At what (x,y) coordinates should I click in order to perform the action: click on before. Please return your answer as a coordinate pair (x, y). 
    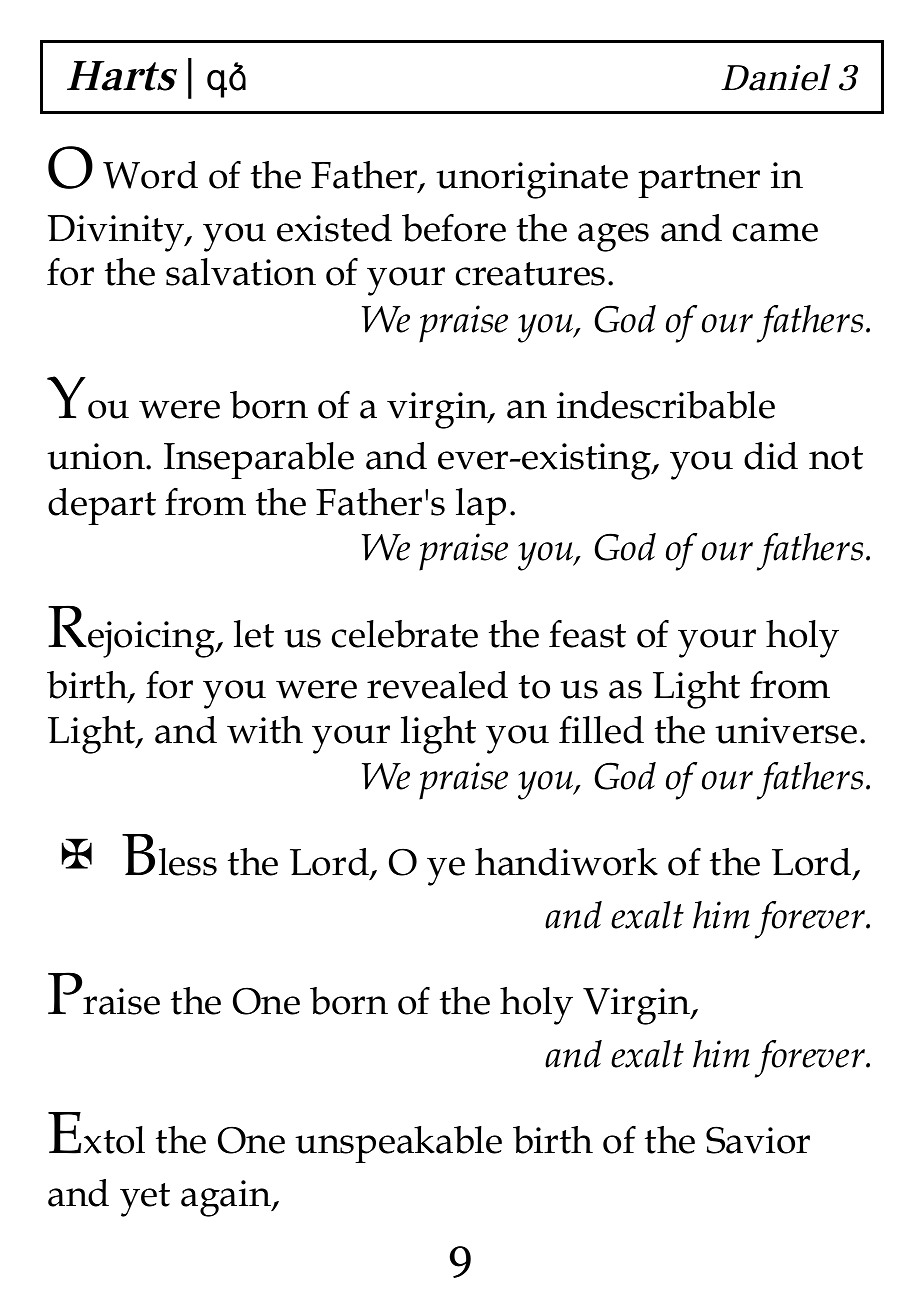
    Looking at the image, I should click on (454, 228).
